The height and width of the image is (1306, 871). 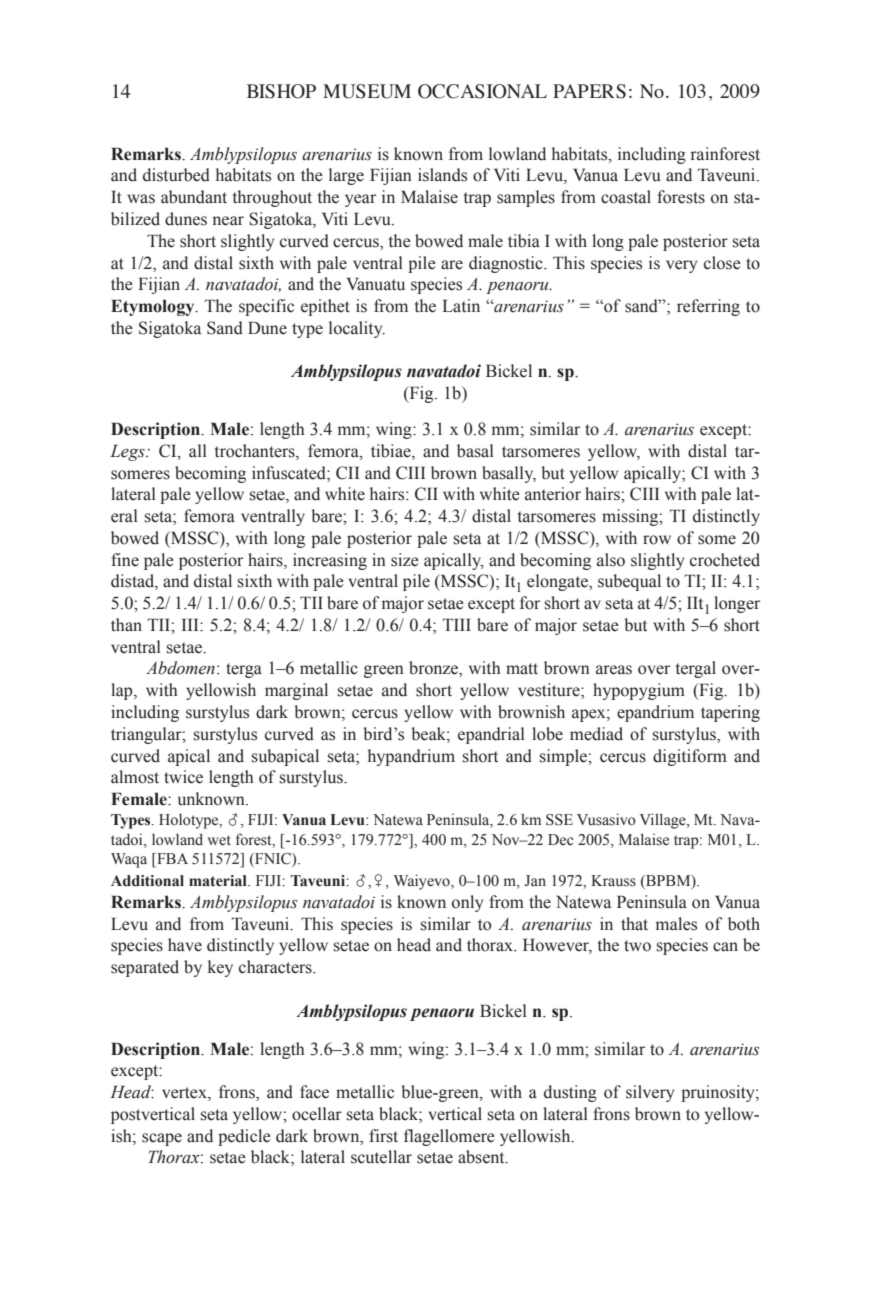 What do you see at coordinates (629, 582) in the image?
I see `subequal` at bounding box center [629, 582].
